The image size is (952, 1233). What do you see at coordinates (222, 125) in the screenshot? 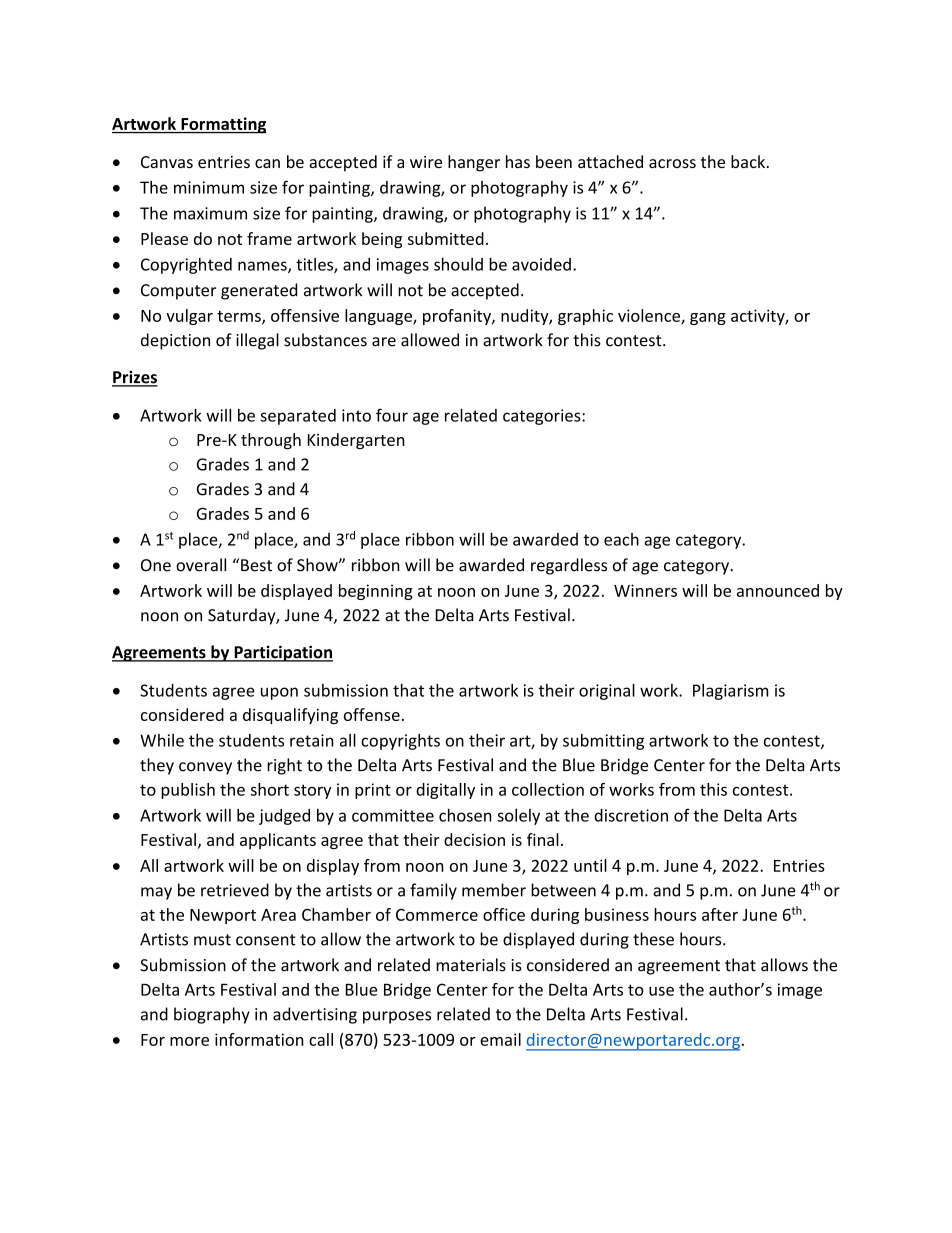
I see `Formatting` at bounding box center [222, 125].
